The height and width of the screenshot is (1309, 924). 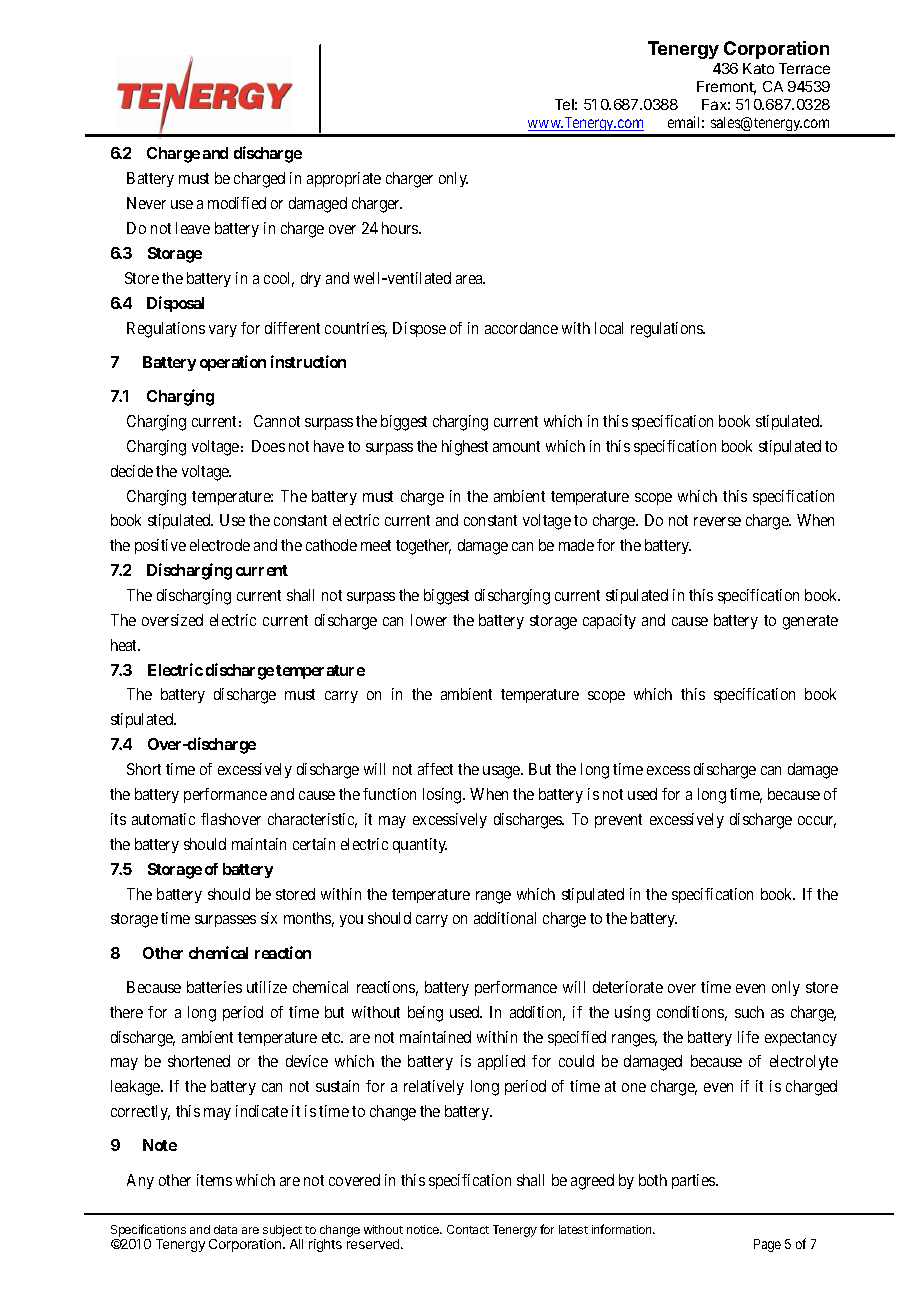 I want to click on lower, so click(x=429, y=620).
